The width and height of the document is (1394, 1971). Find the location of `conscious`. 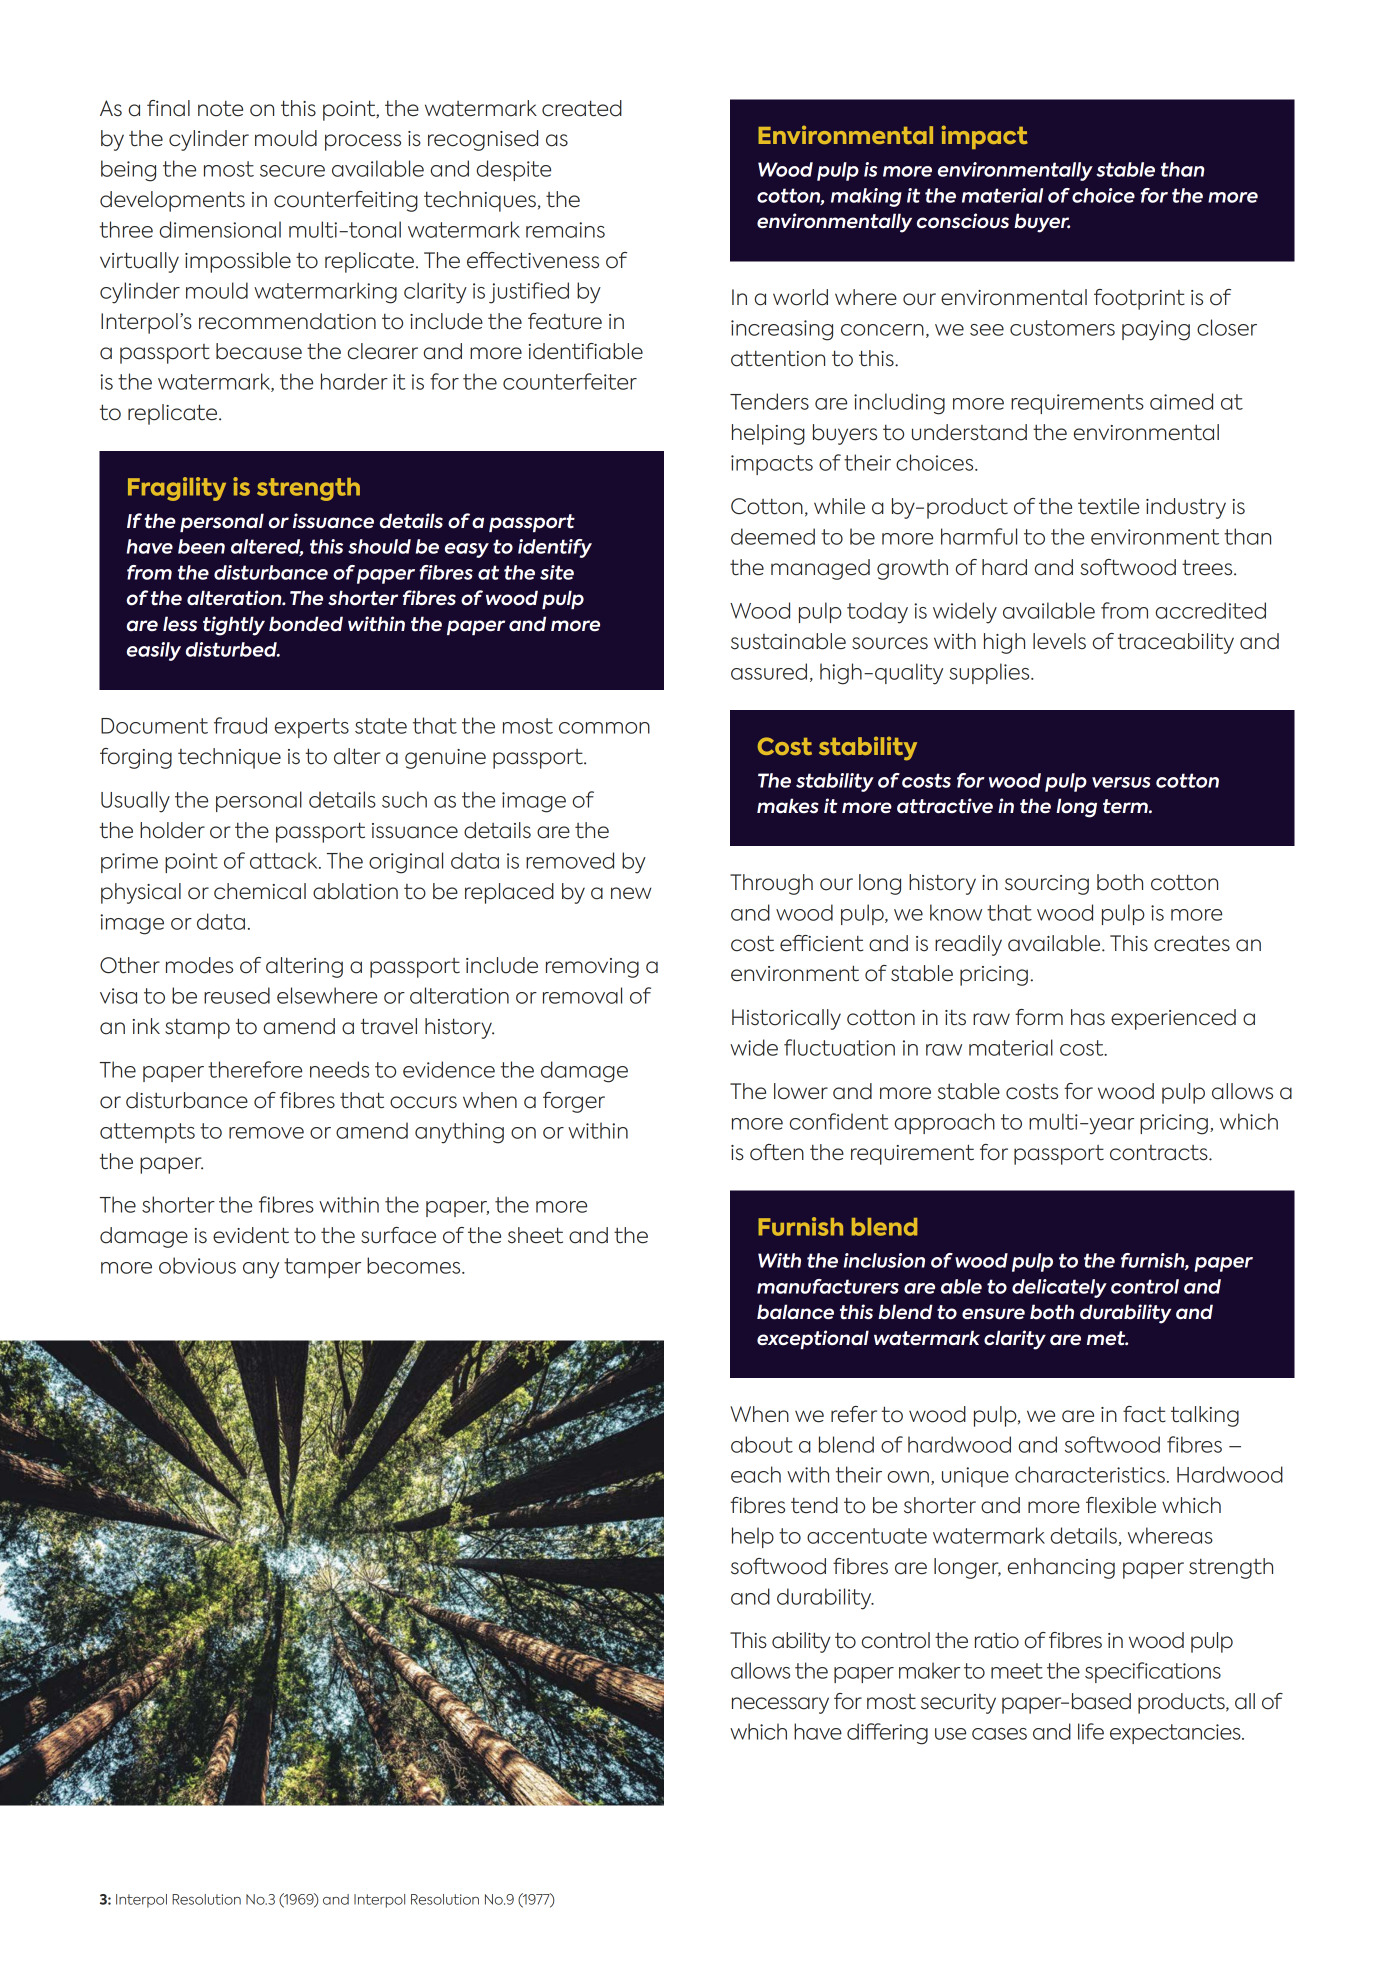

conscious is located at coordinates (963, 221).
